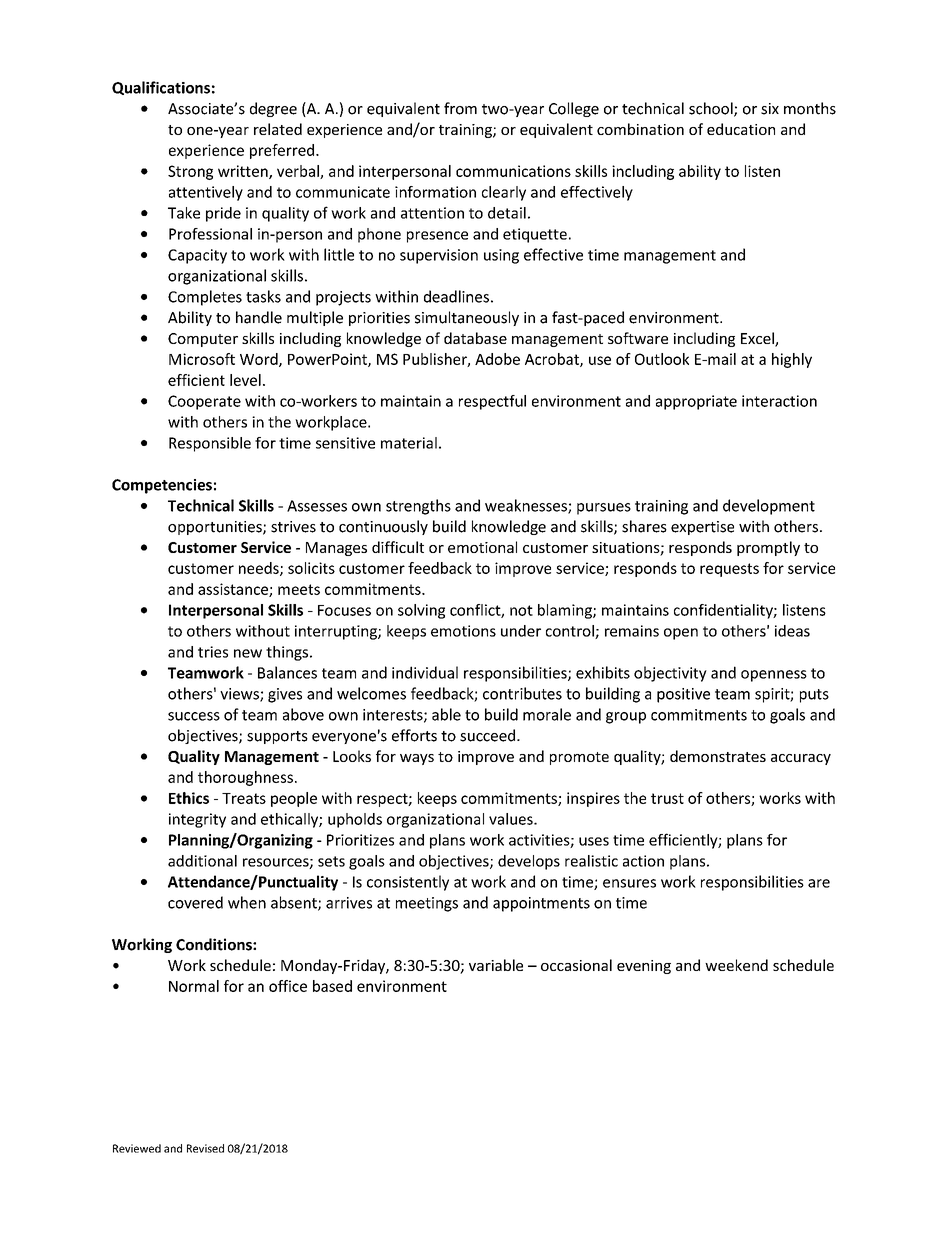  Describe the element at coordinates (741, 129) in the document. I see `education` at that location.
